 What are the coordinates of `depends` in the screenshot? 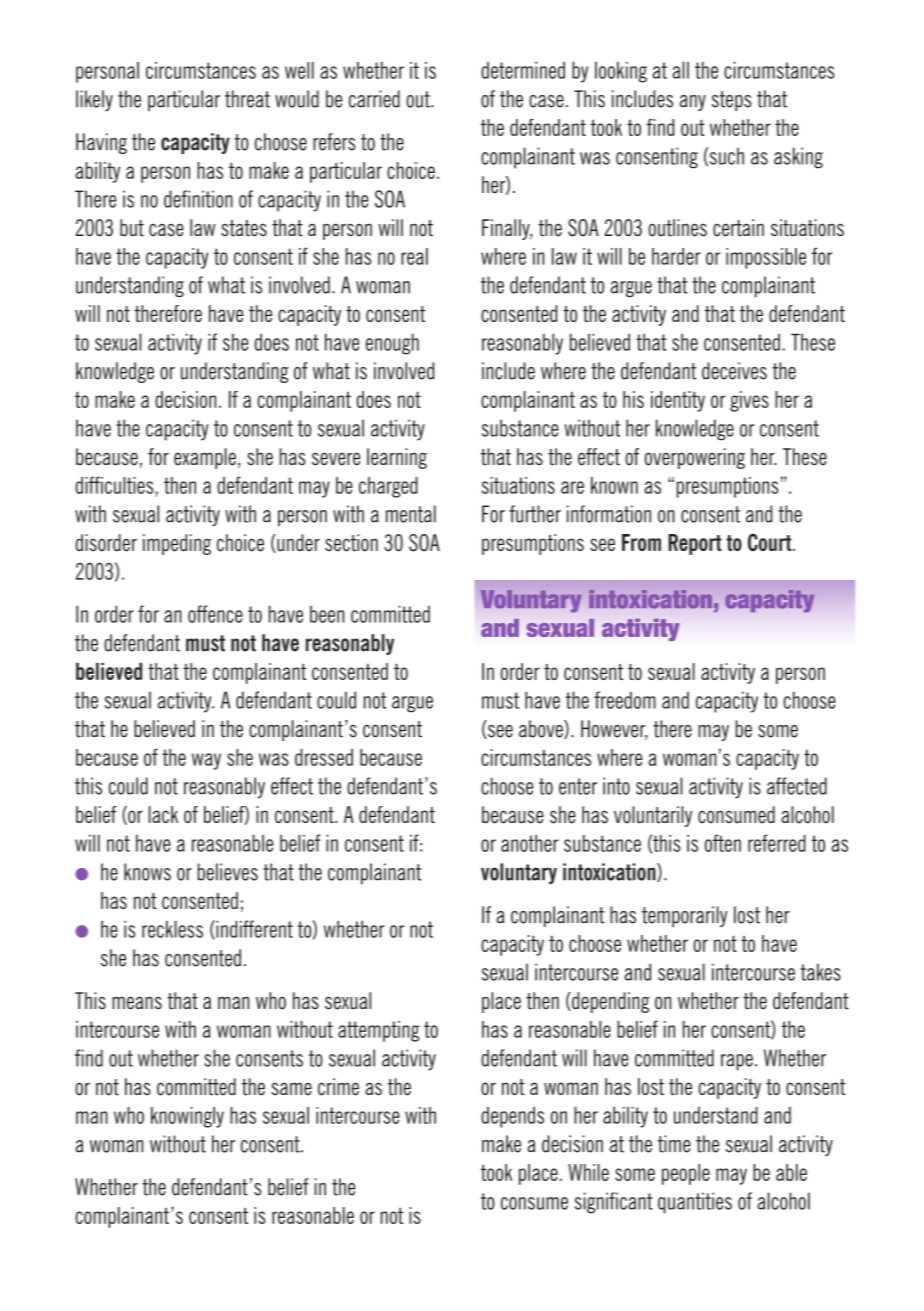 It's located at (512, 1117).
